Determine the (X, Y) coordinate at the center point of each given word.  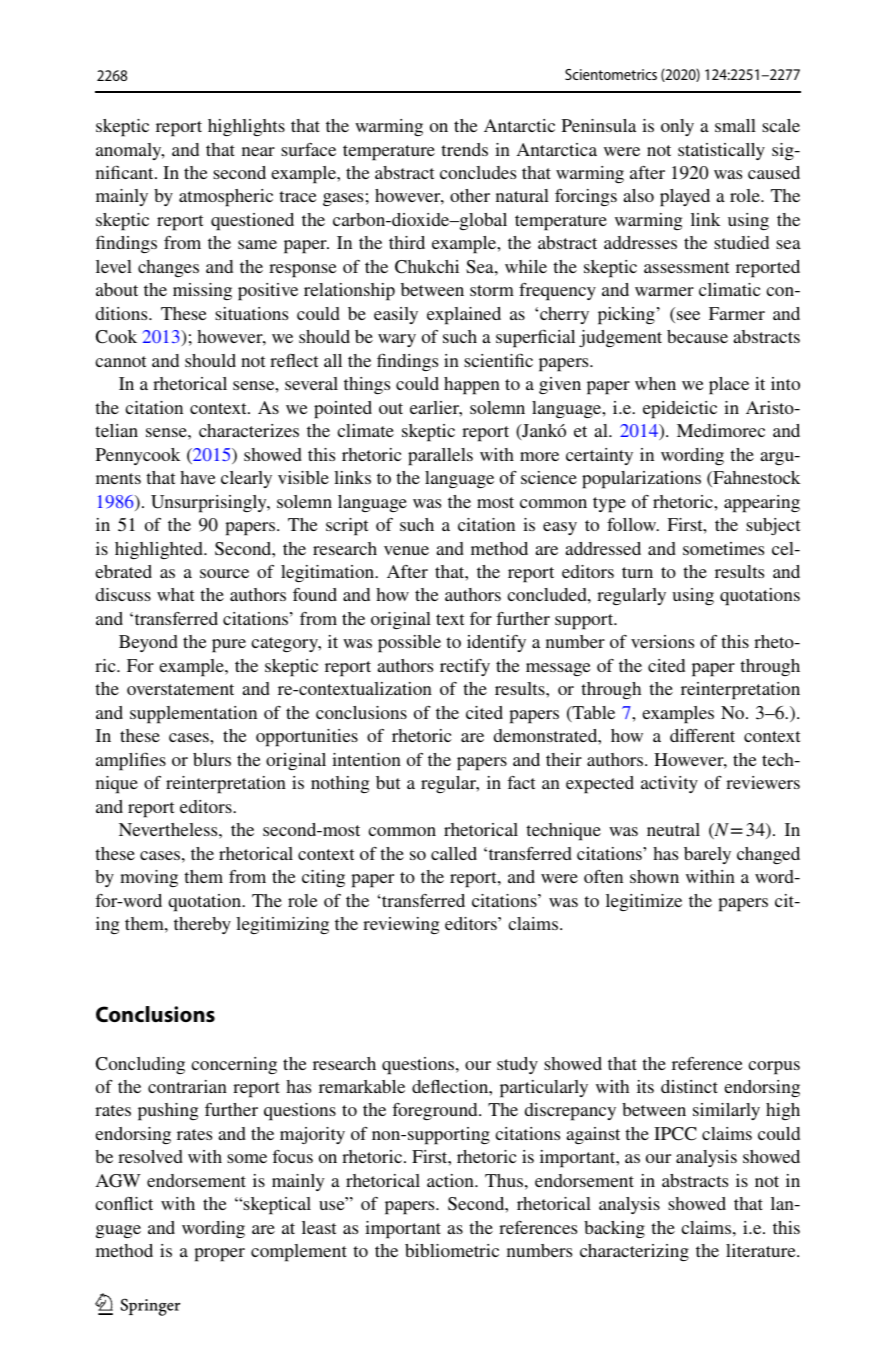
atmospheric (226, 198)
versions (662, 641)
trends (464, 149)
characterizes (249, 430)
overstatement (180, 689)
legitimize (644, 902)
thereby (202, 925)
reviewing (401, 925)
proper (219, 1255)
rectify (465, 667)
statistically (721, 151)
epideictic (680, 410)
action (451, 1180)
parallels (440, 457)
